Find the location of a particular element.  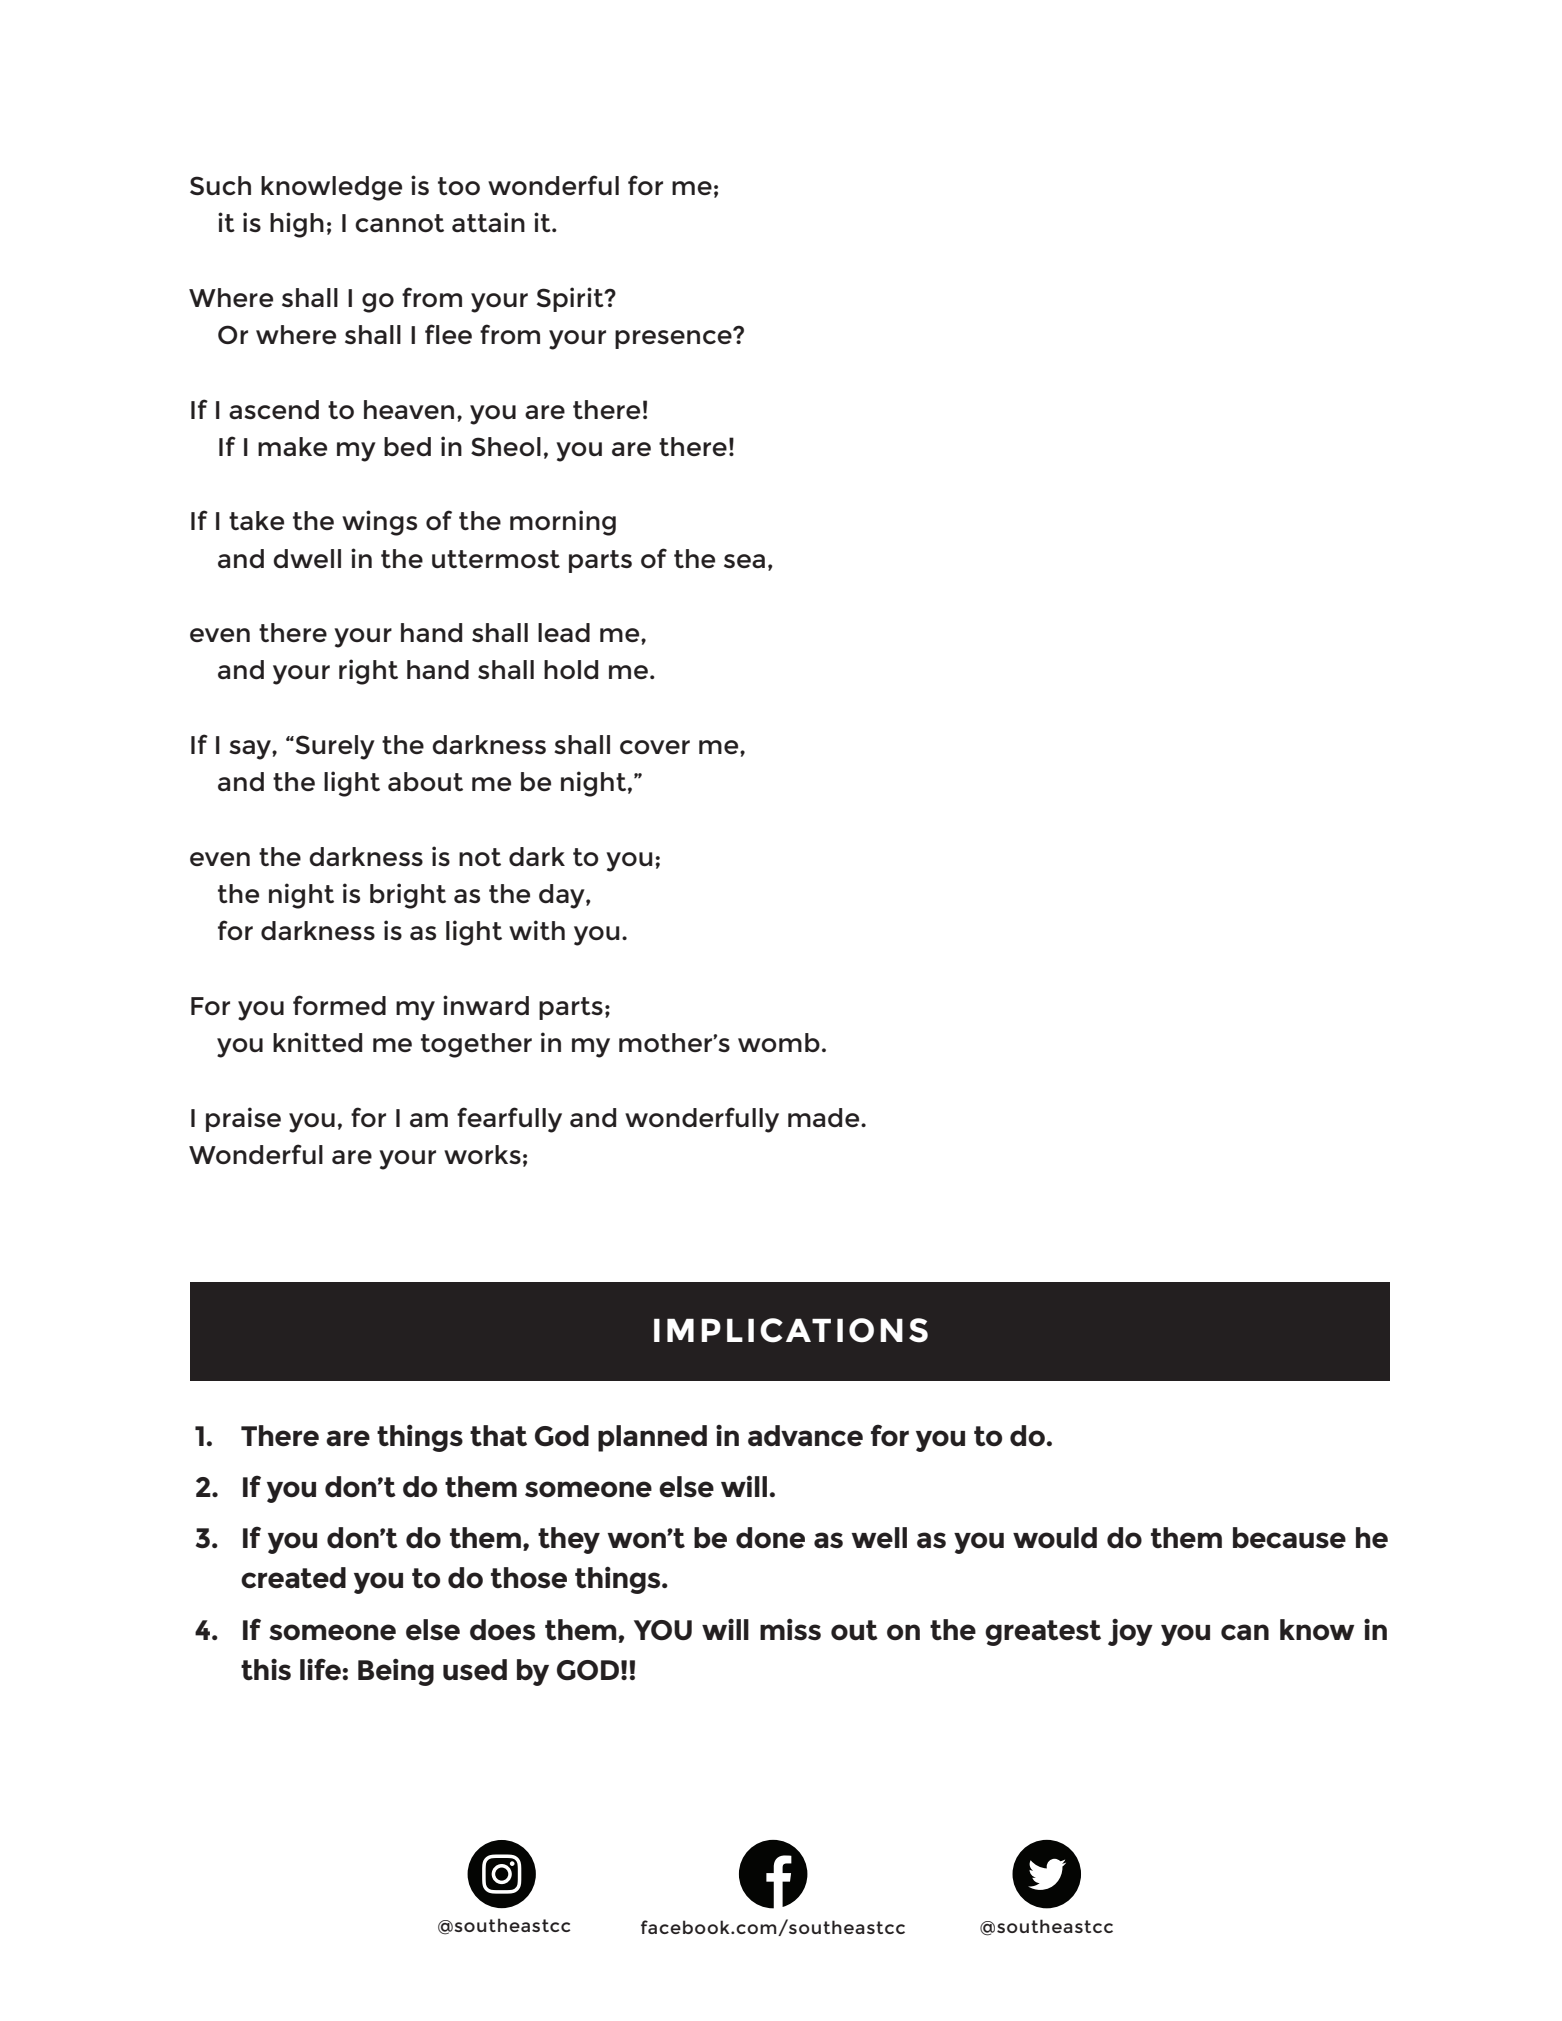

cannot is located at coordinates (399, 223).
